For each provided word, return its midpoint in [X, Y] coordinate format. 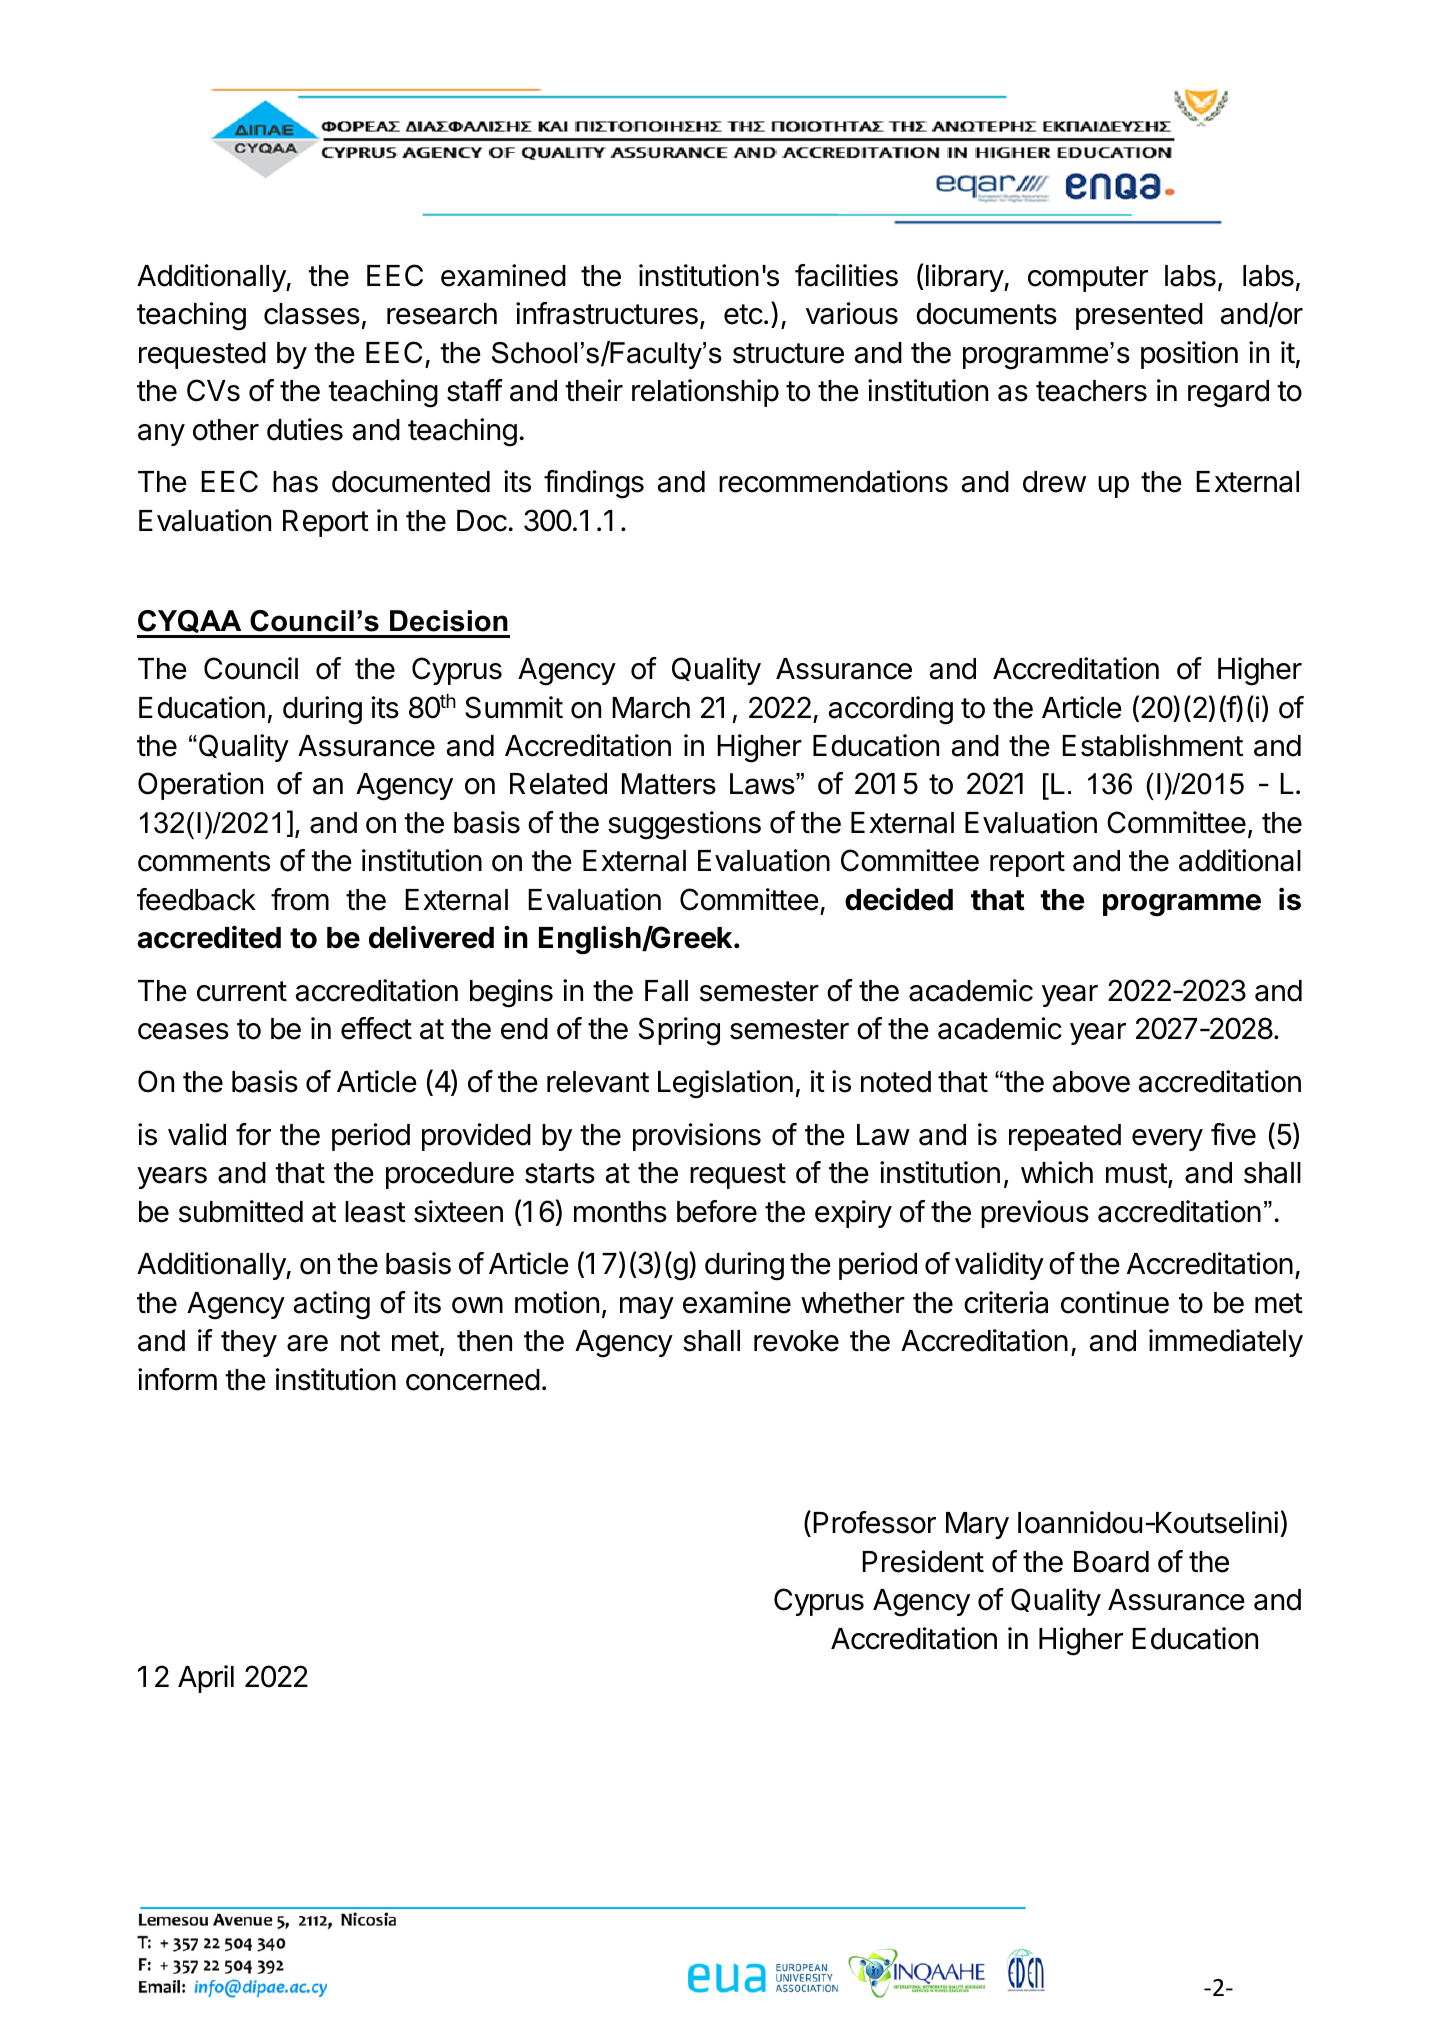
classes [312, 314]
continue [1115, 1302]
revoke [796, 1341]
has [295, 482]
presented [1139, 316]
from [300, 899]
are [307, 1343]
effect [376, 1028]
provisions [697, 1137]
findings [594, 484]
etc [743, 314]
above [1091, 1082]
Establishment [1152, 745]
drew [1054, 482]
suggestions [684, 825]
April [206, 1679]
